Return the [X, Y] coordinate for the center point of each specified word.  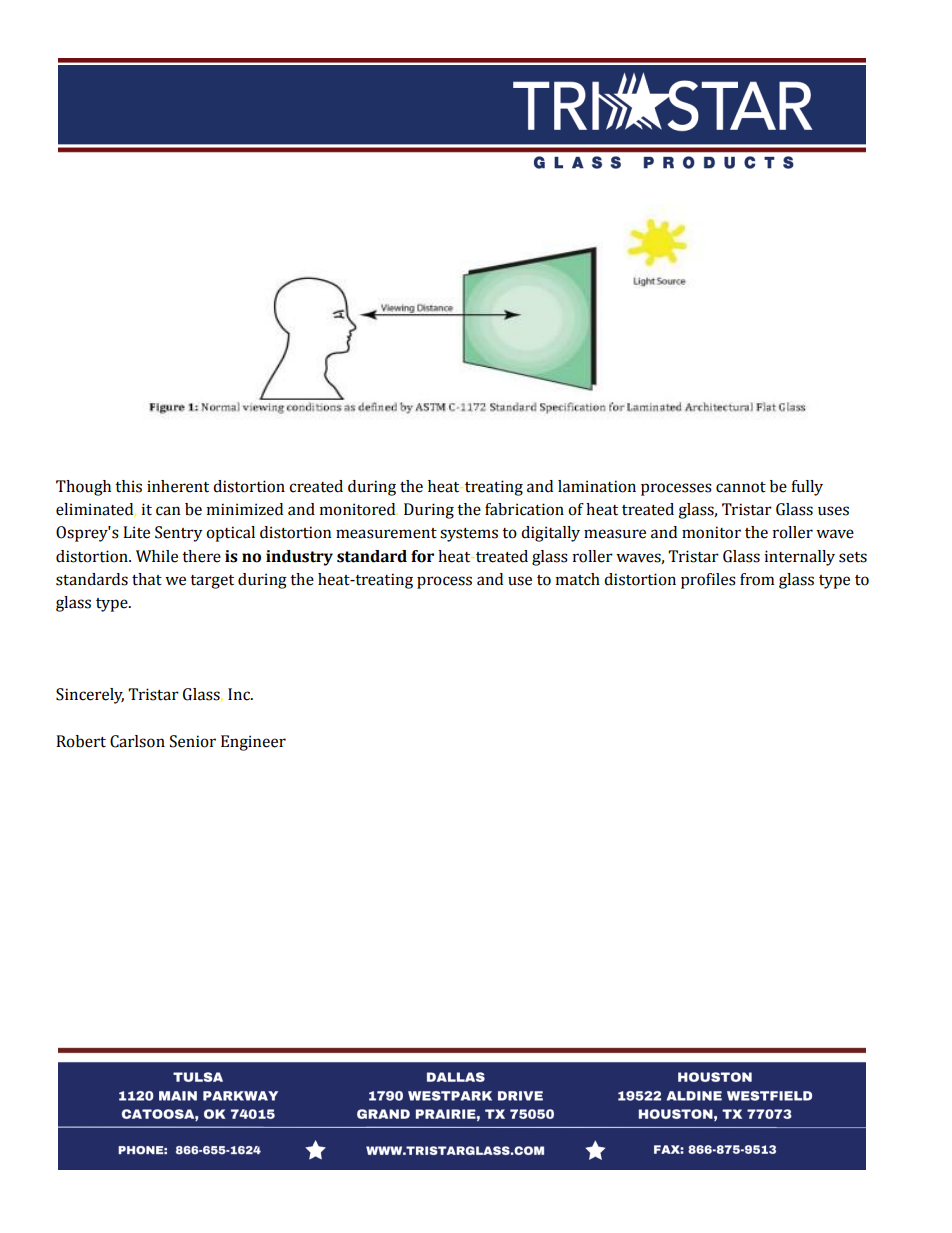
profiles [708, 581]
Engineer [253, 743]
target [212, 582]
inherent [178, 486]
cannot [741, 487]
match [578, 579]
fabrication [524, 509]
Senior [193, 741]
